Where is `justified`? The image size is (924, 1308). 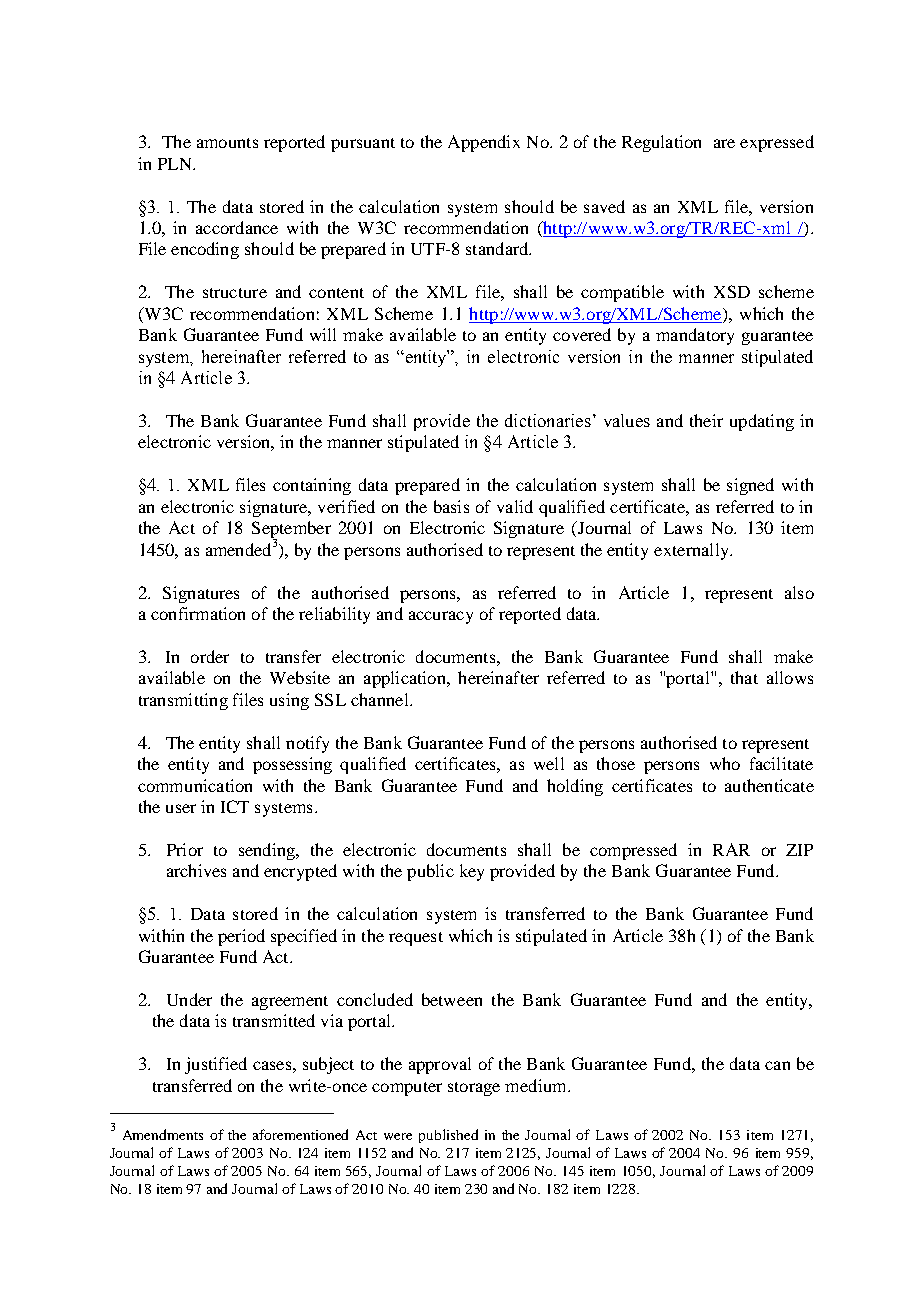 justified is located at coordinates (216, 1065).
